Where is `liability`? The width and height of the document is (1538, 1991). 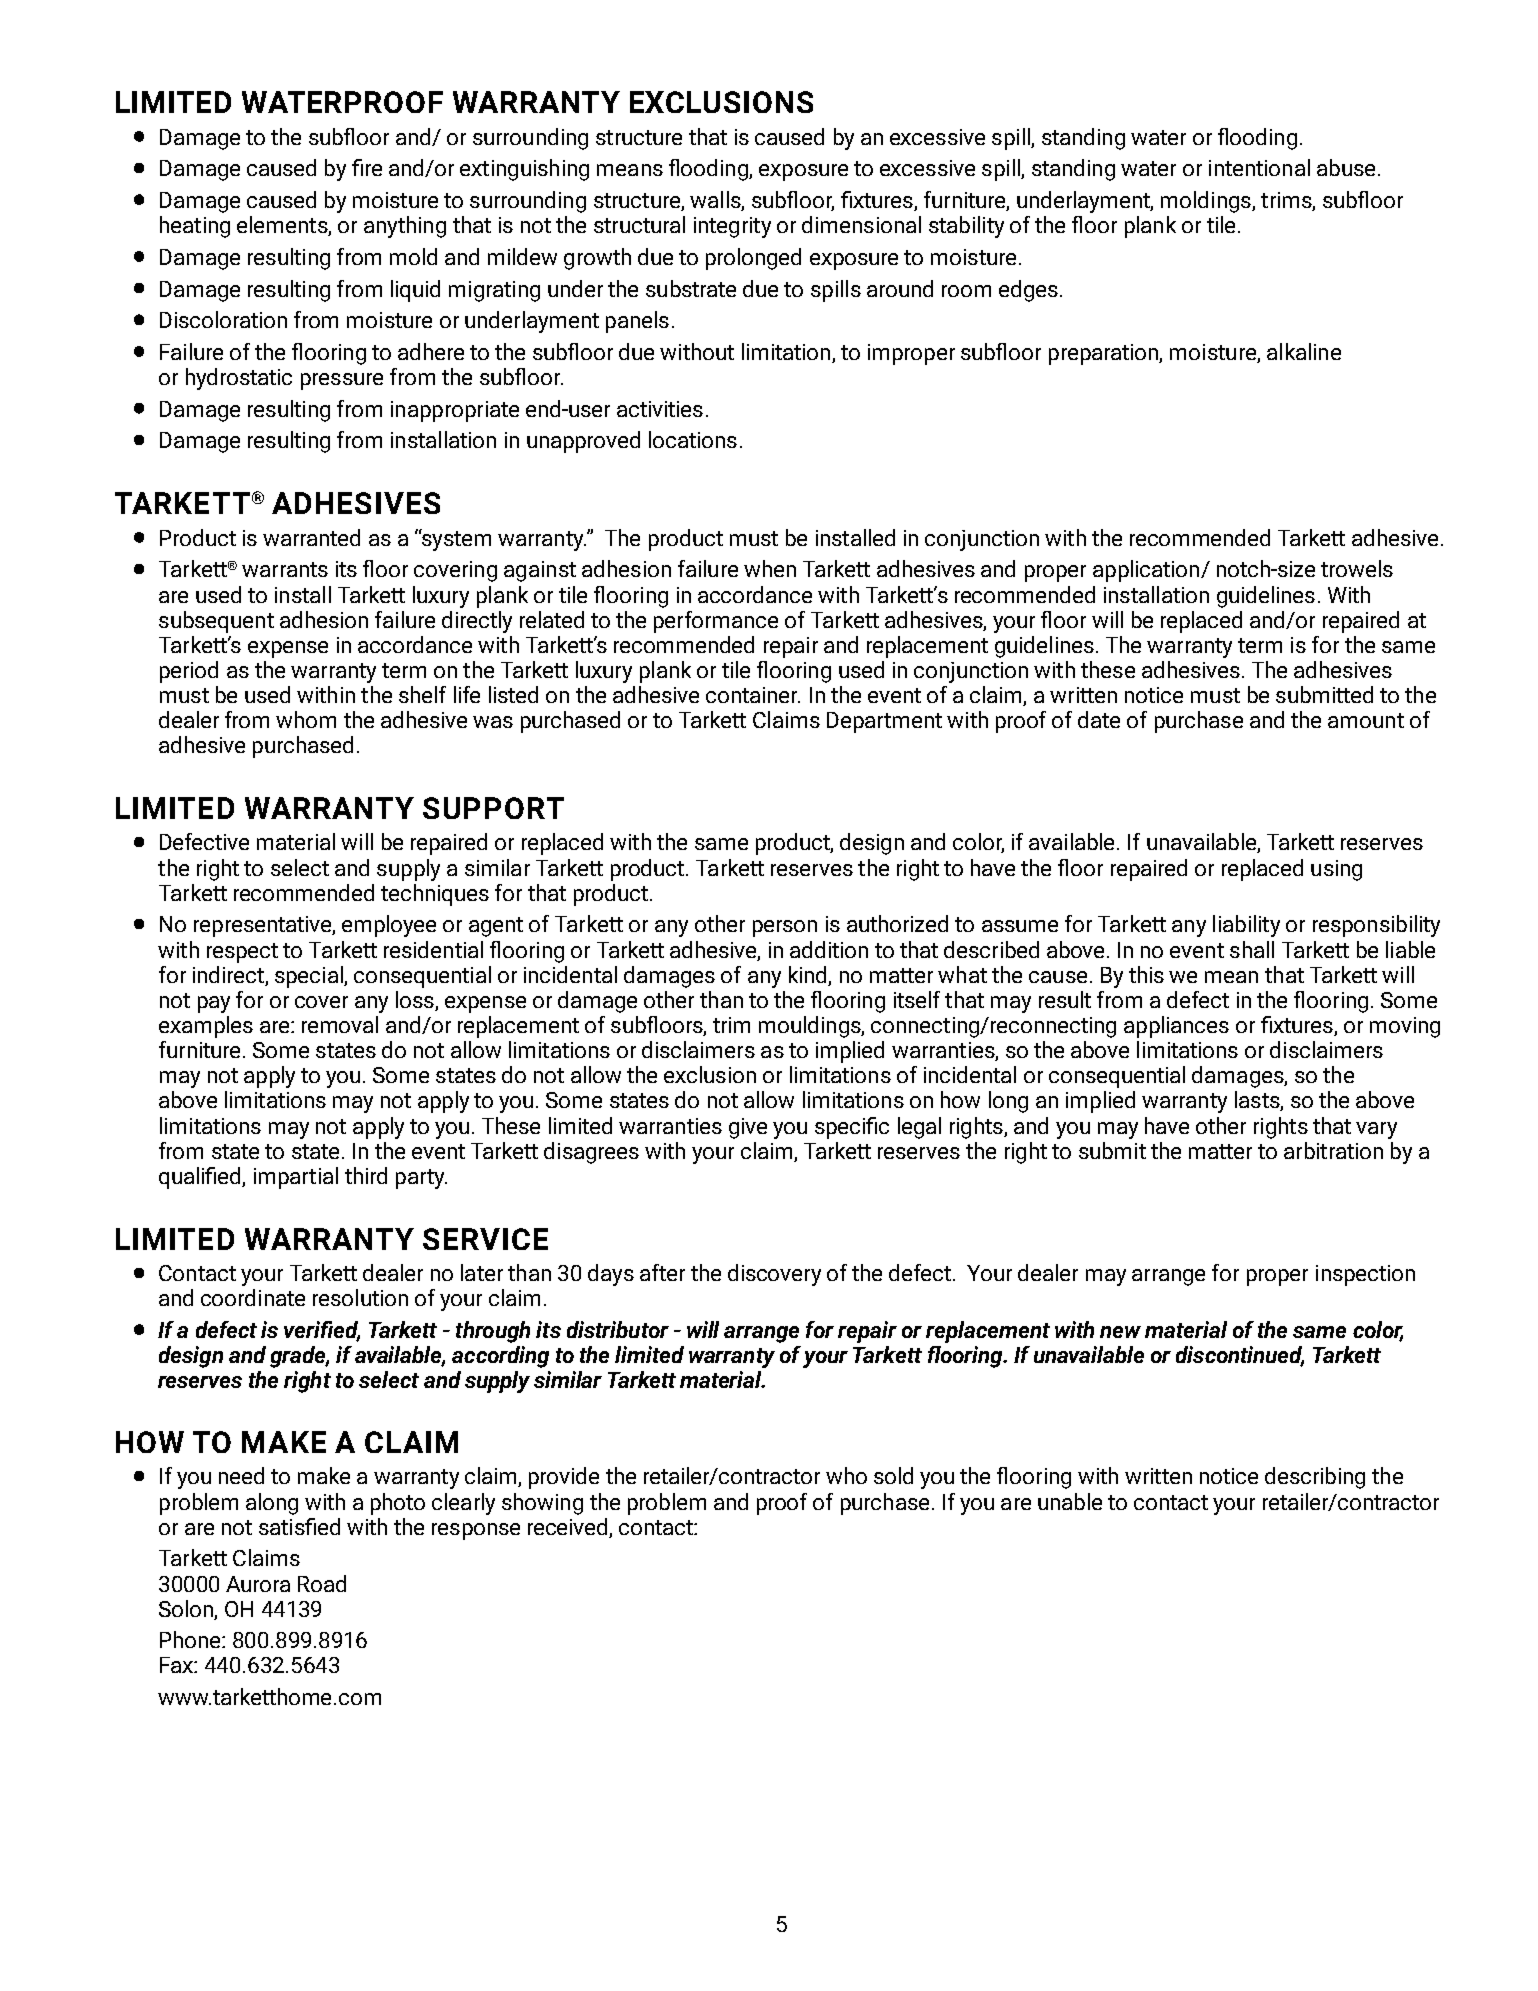
liability is located at coordinates (1246, 926).
